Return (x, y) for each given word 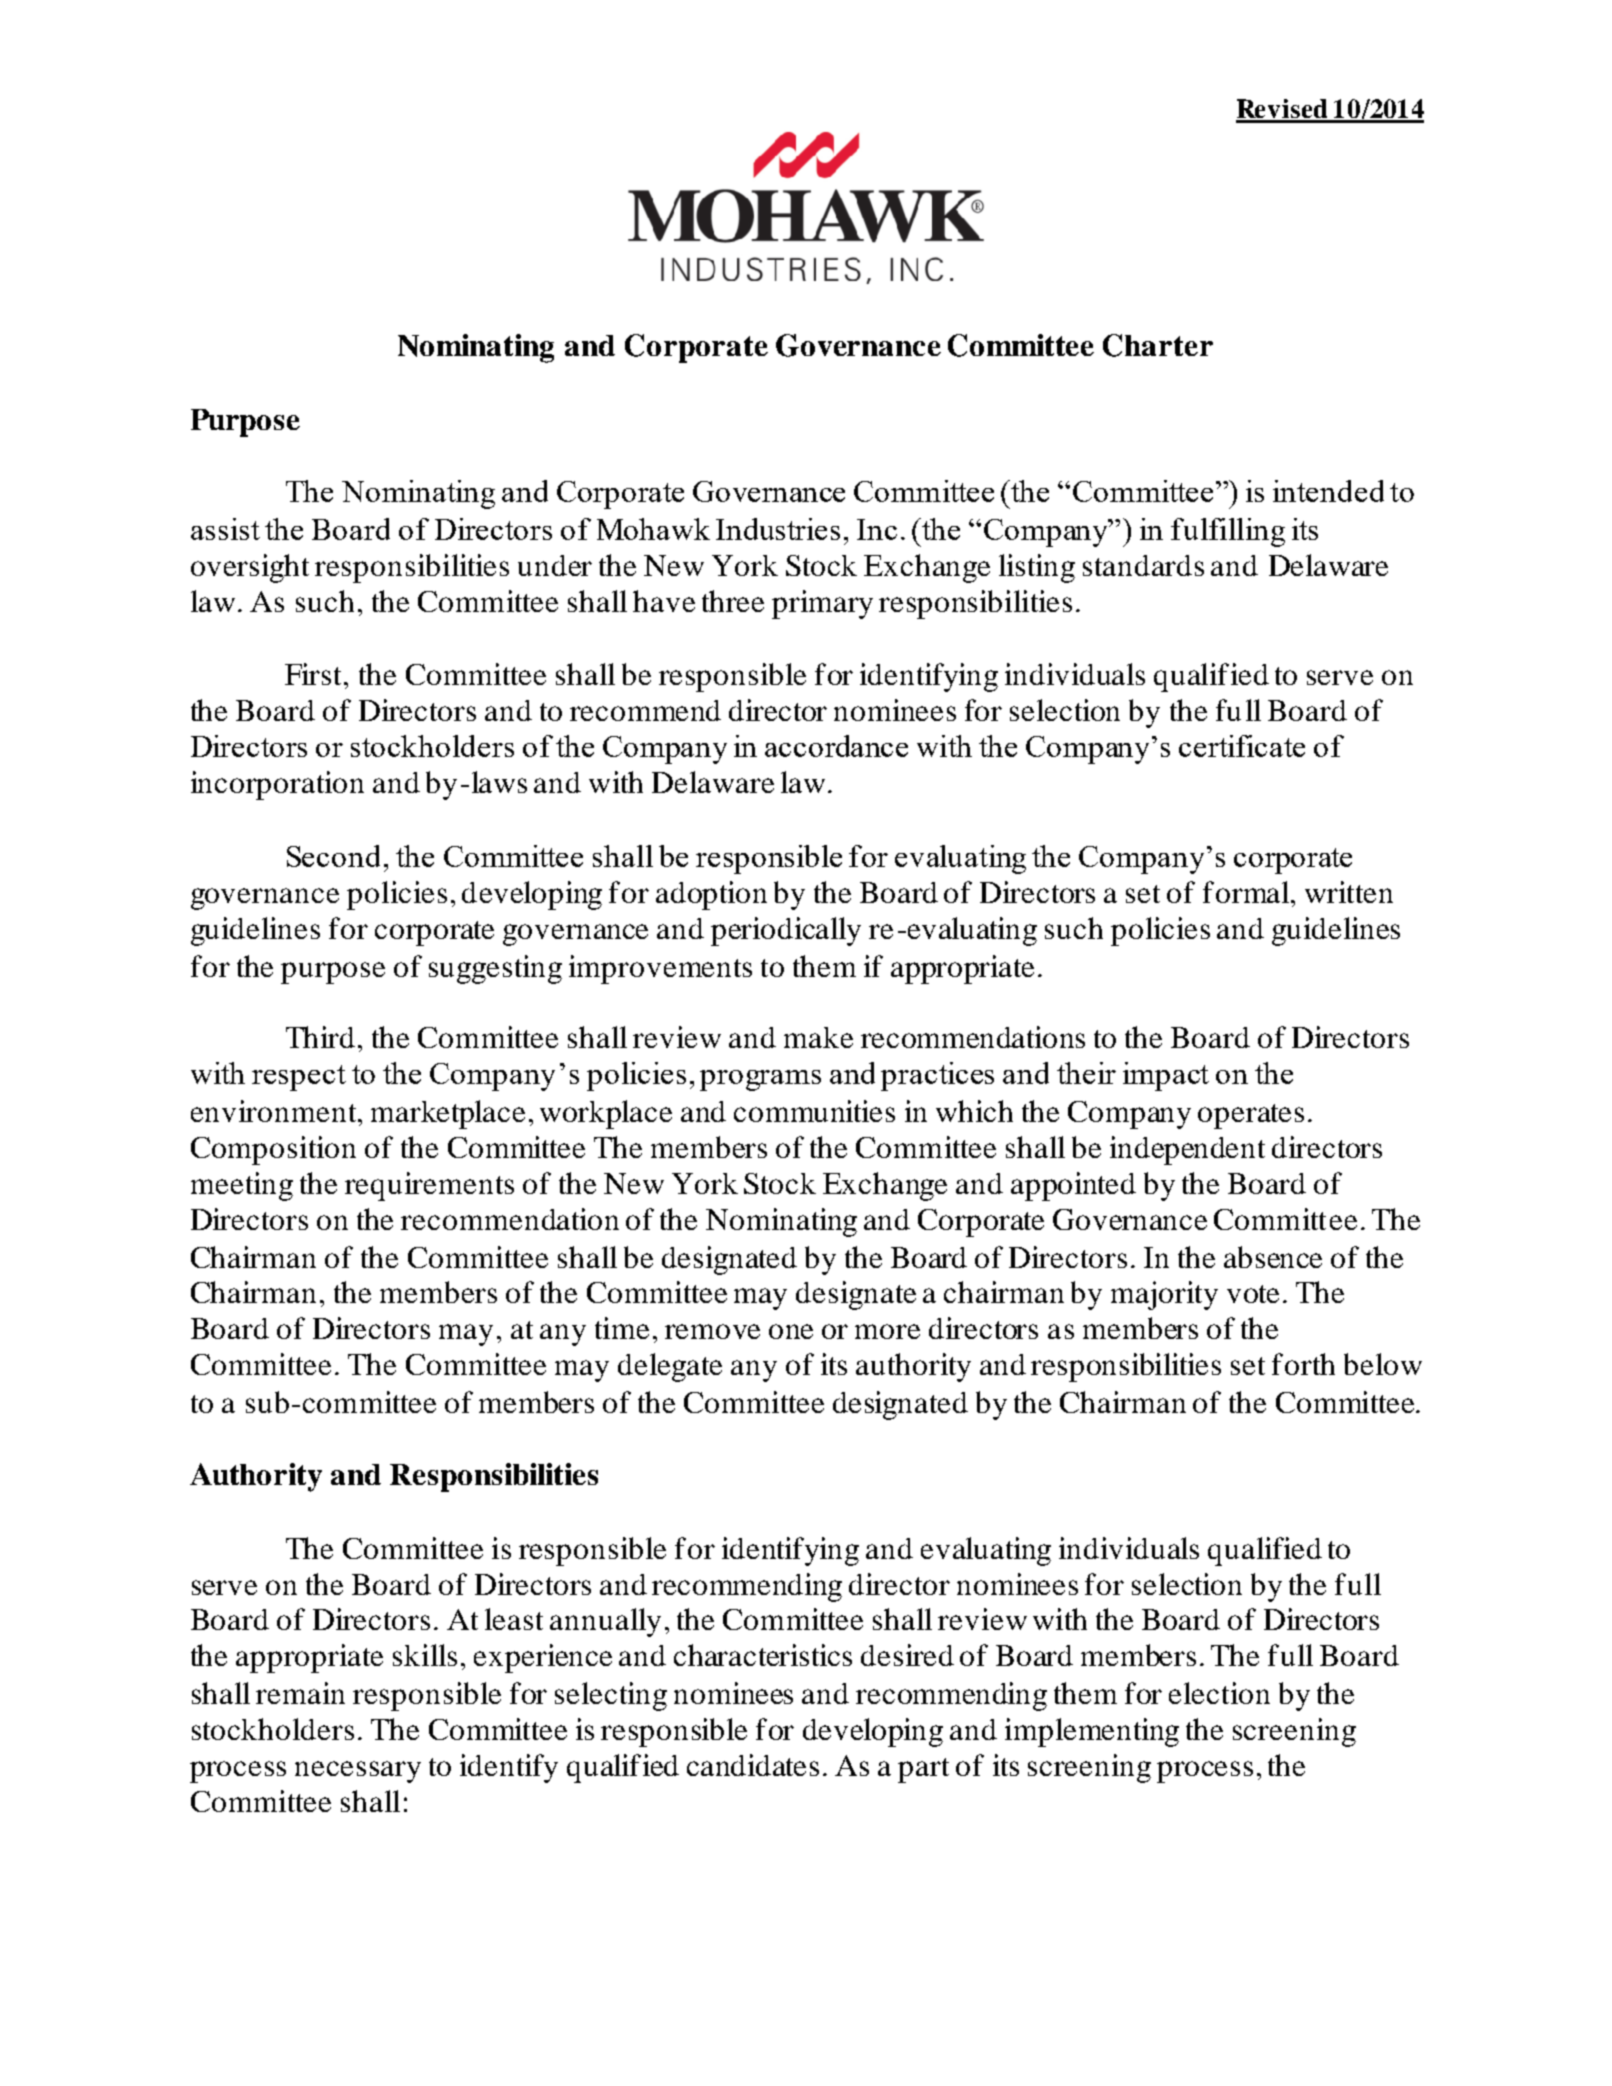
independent (1187, 1150)
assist (225, 529)
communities (814, 1111)
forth (1303, 1364)
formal (1247, 892)
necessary (358, 1772)
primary (822, 604)
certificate (1242, 746)
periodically (786, 931)
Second (333, 856)
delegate (670, 1367)
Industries (778, 529)
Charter (1158, 345)
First (315, 674)
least (514, 1619)
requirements (429, 1186)
